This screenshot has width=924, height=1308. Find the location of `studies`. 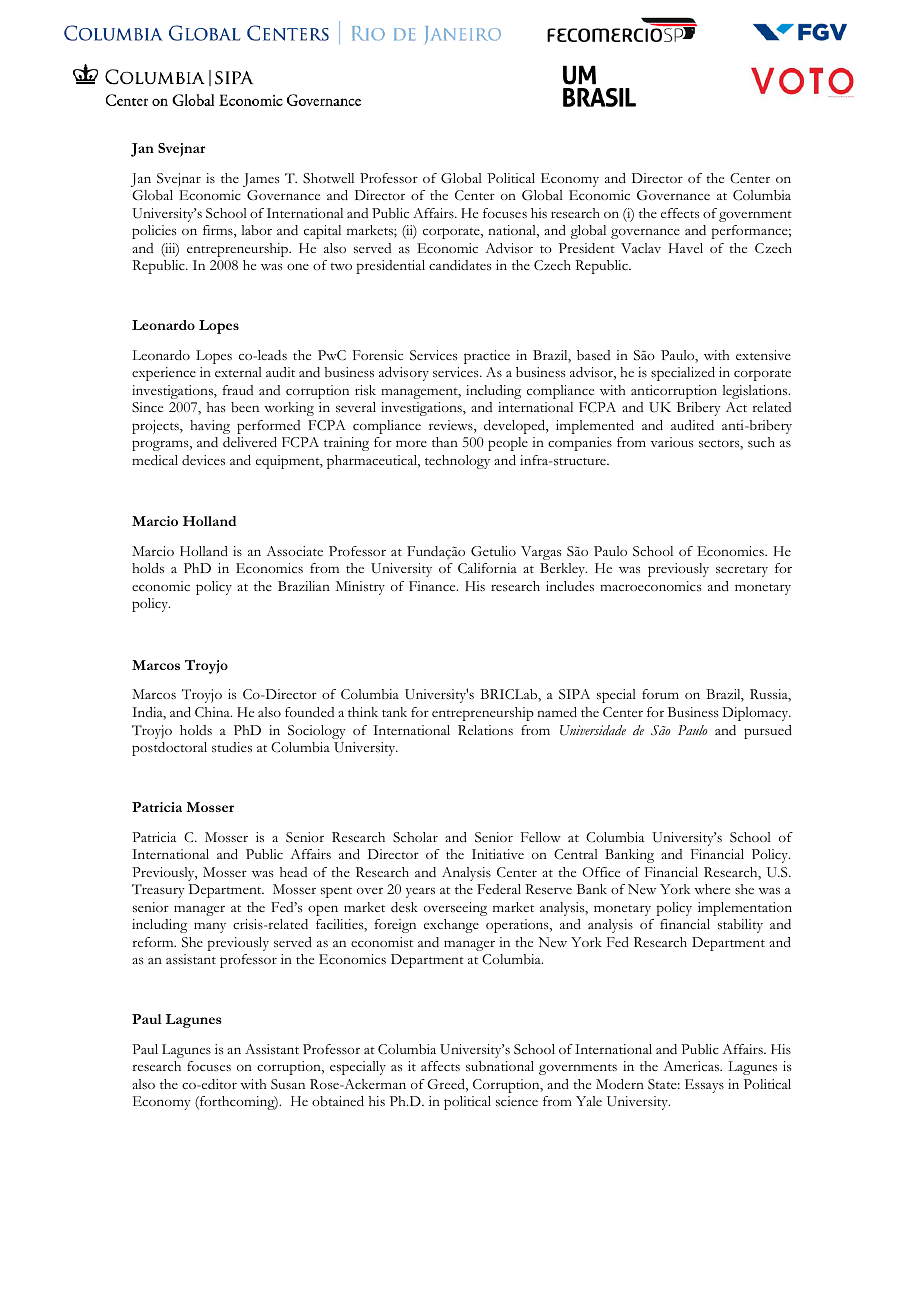

studies is located at coordinates (232, 747).
